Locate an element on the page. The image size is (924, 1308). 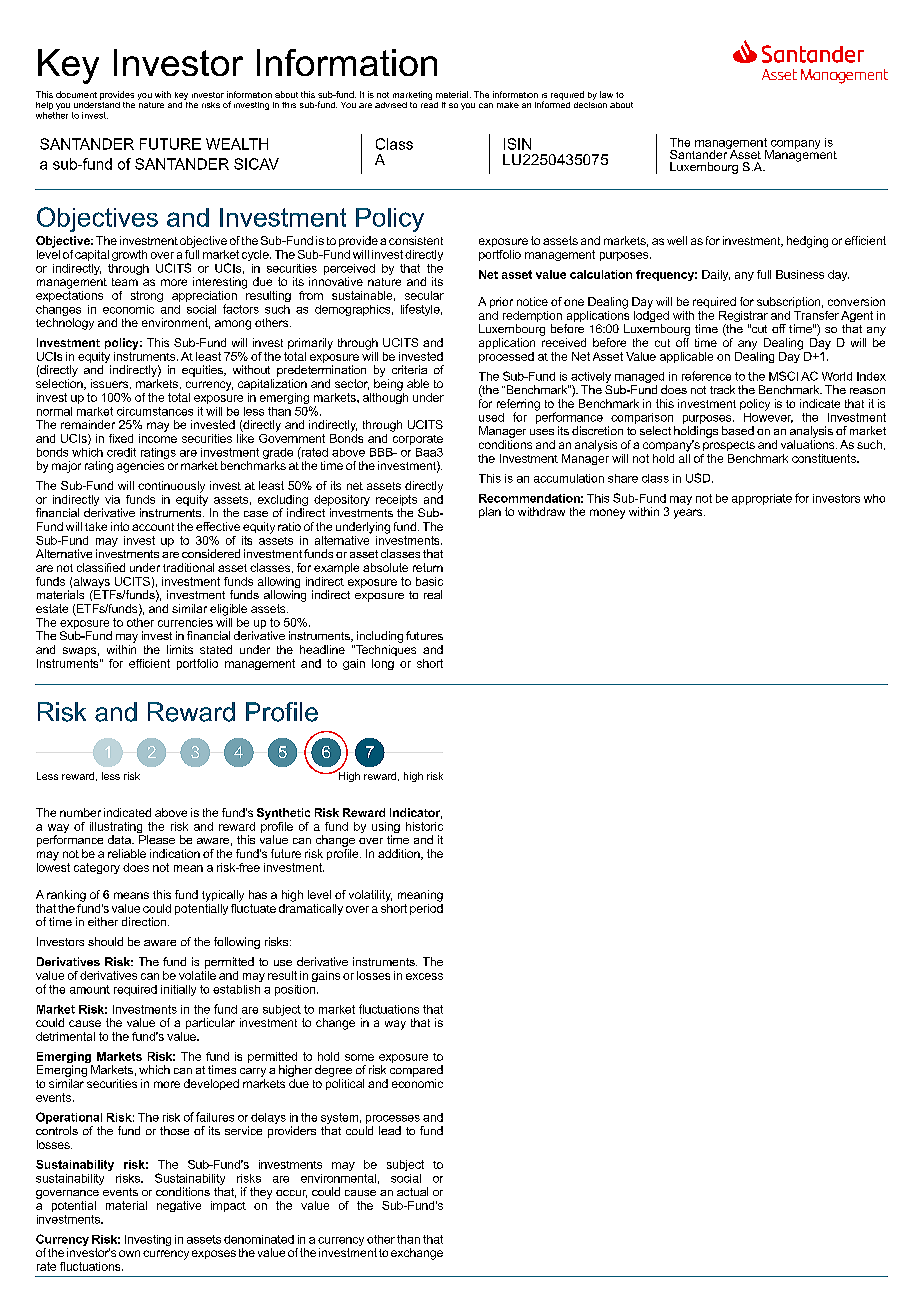
excess is located at coordinates (424, 976).
